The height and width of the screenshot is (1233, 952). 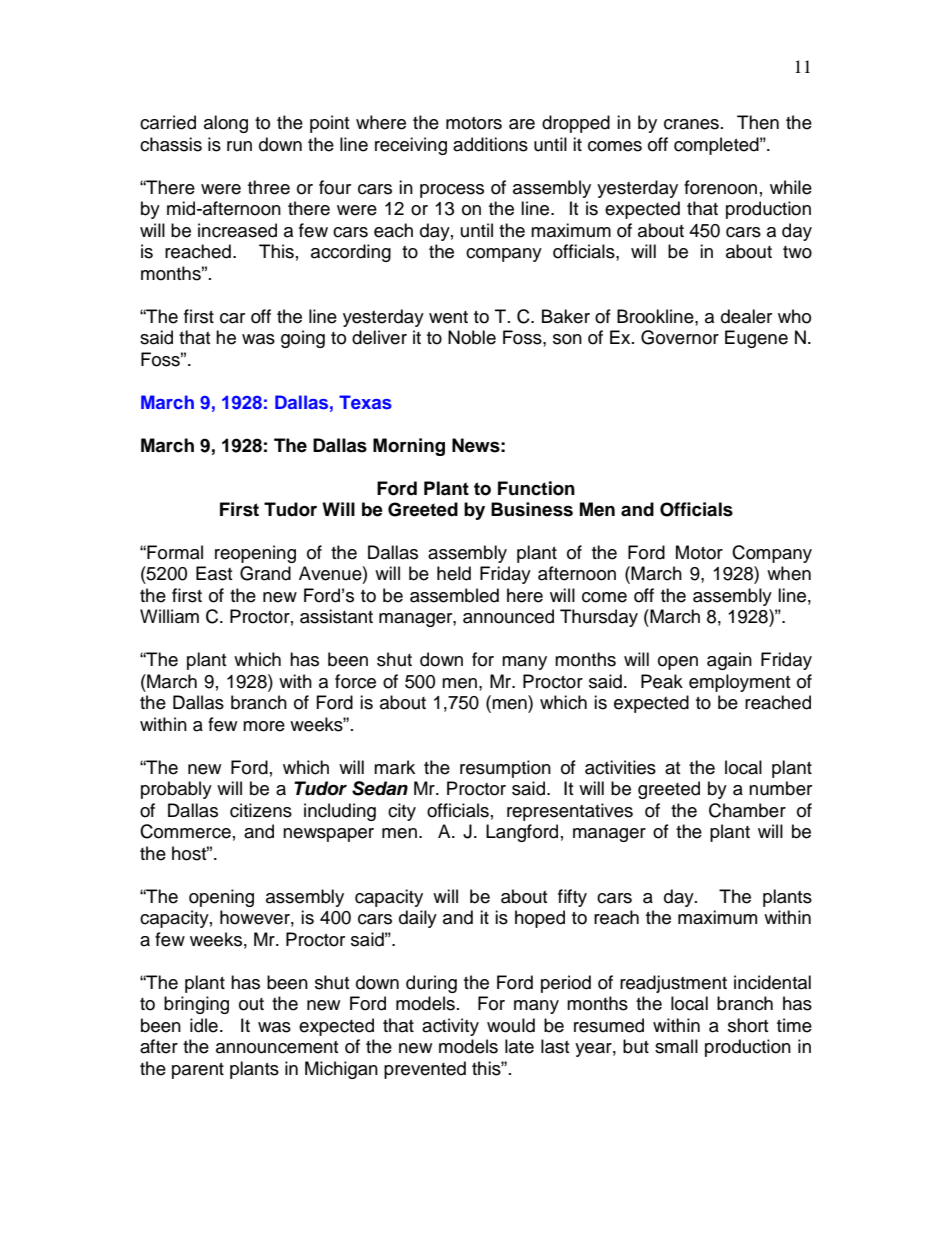 What do you see at coordinates (789, 573) in the screenshot?
I see `when` at bounding box center [789, 573].
